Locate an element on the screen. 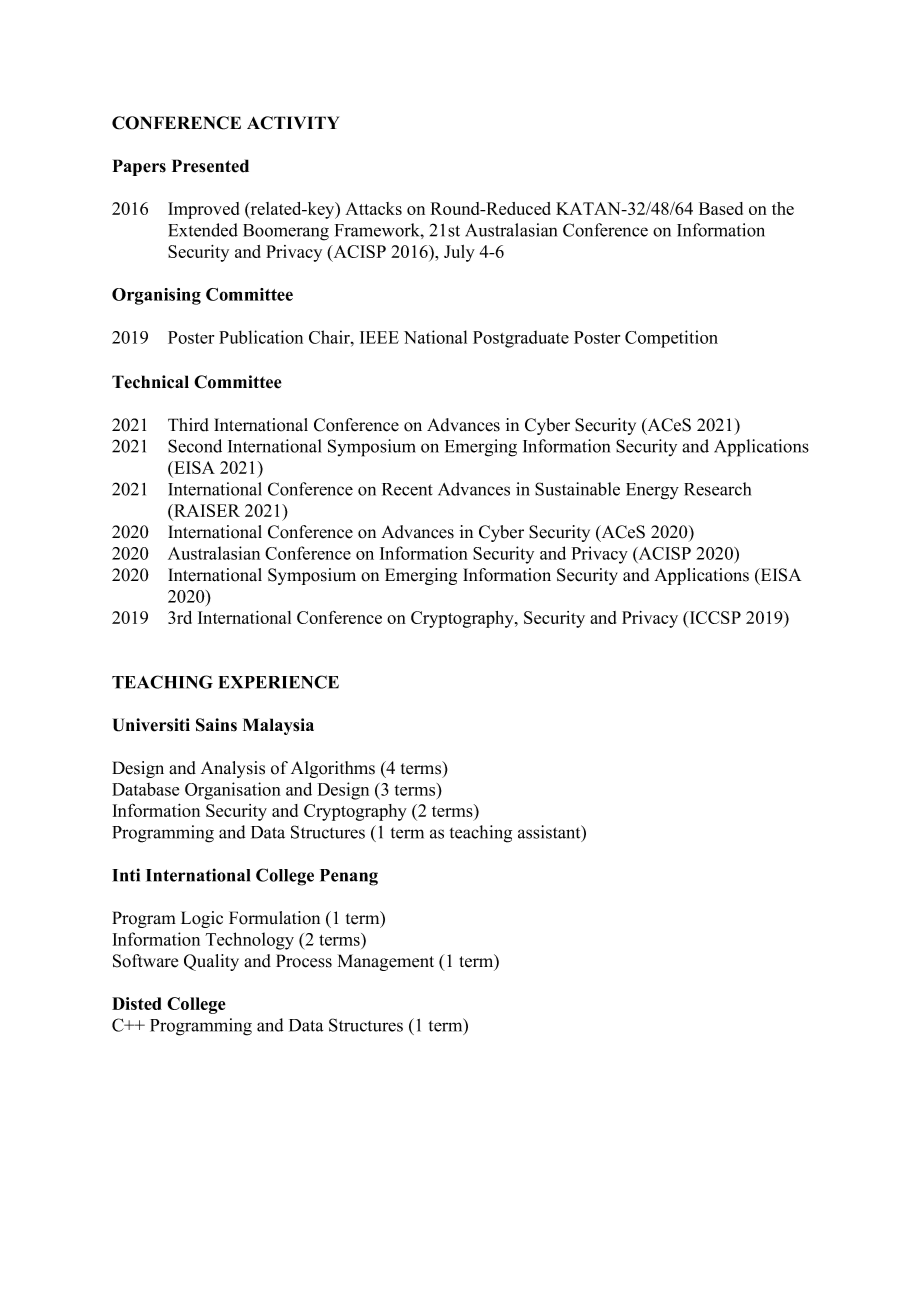 Image resolution: width=924 pixels, height=1308 pixels. RAISER is located at coordinates (206, 510).
